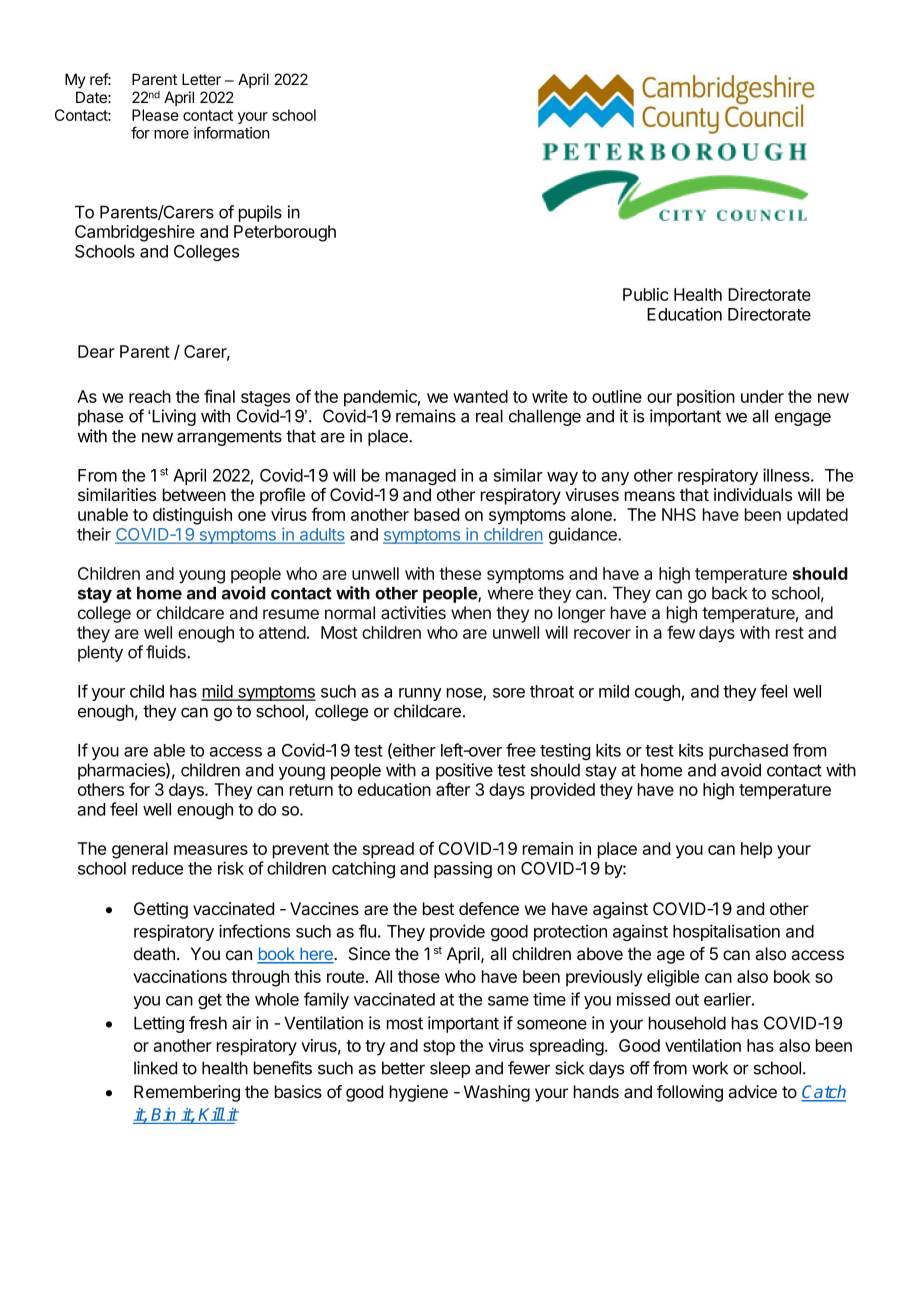 The image size is (924, 1308). What do you see at coordinates (167, 652) in the screenshot?
I see `fluids` at bounding box center [167, 652].
